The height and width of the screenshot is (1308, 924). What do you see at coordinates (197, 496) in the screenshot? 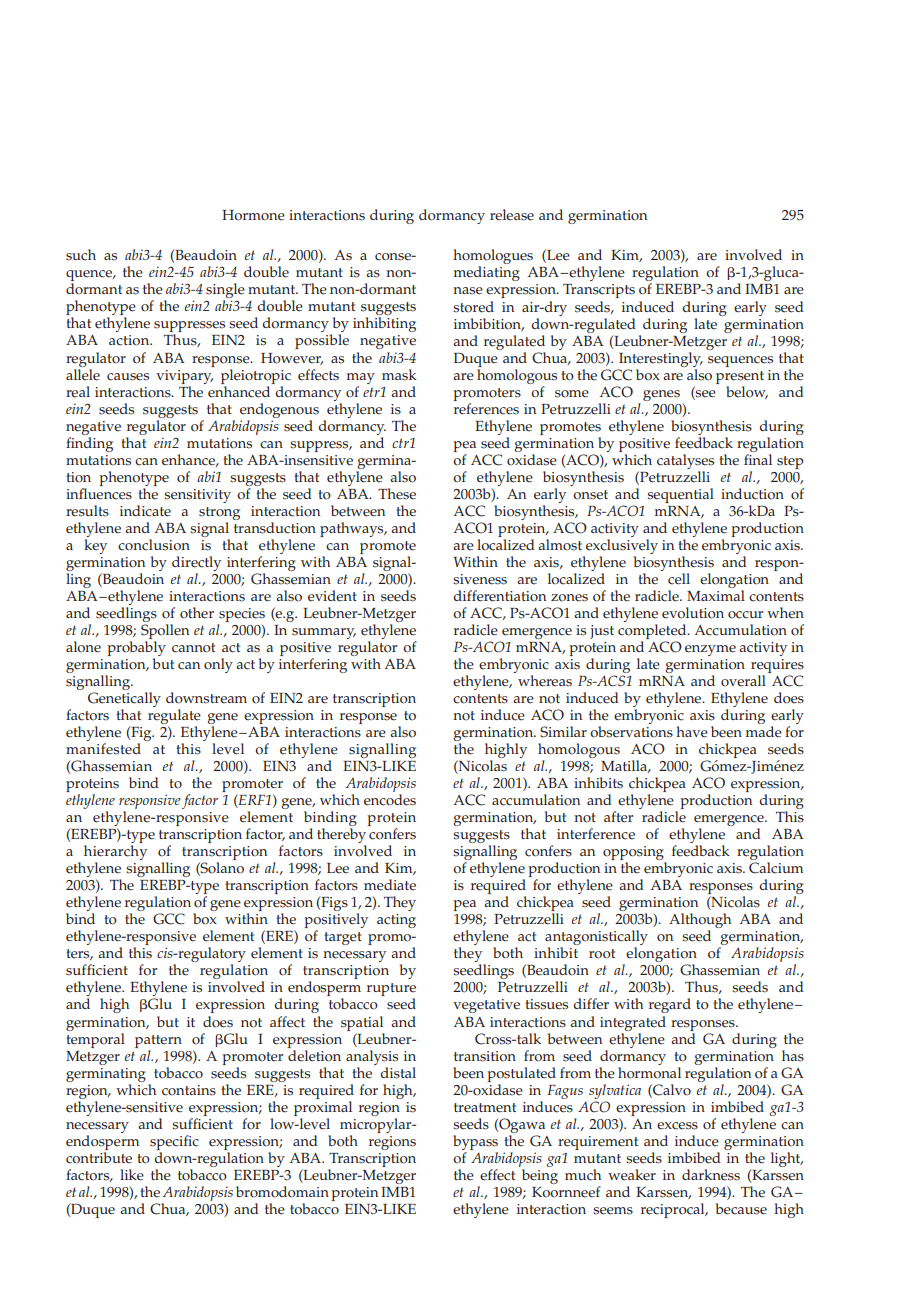
I see `sensitivity` at bounding box center [197, 496].
